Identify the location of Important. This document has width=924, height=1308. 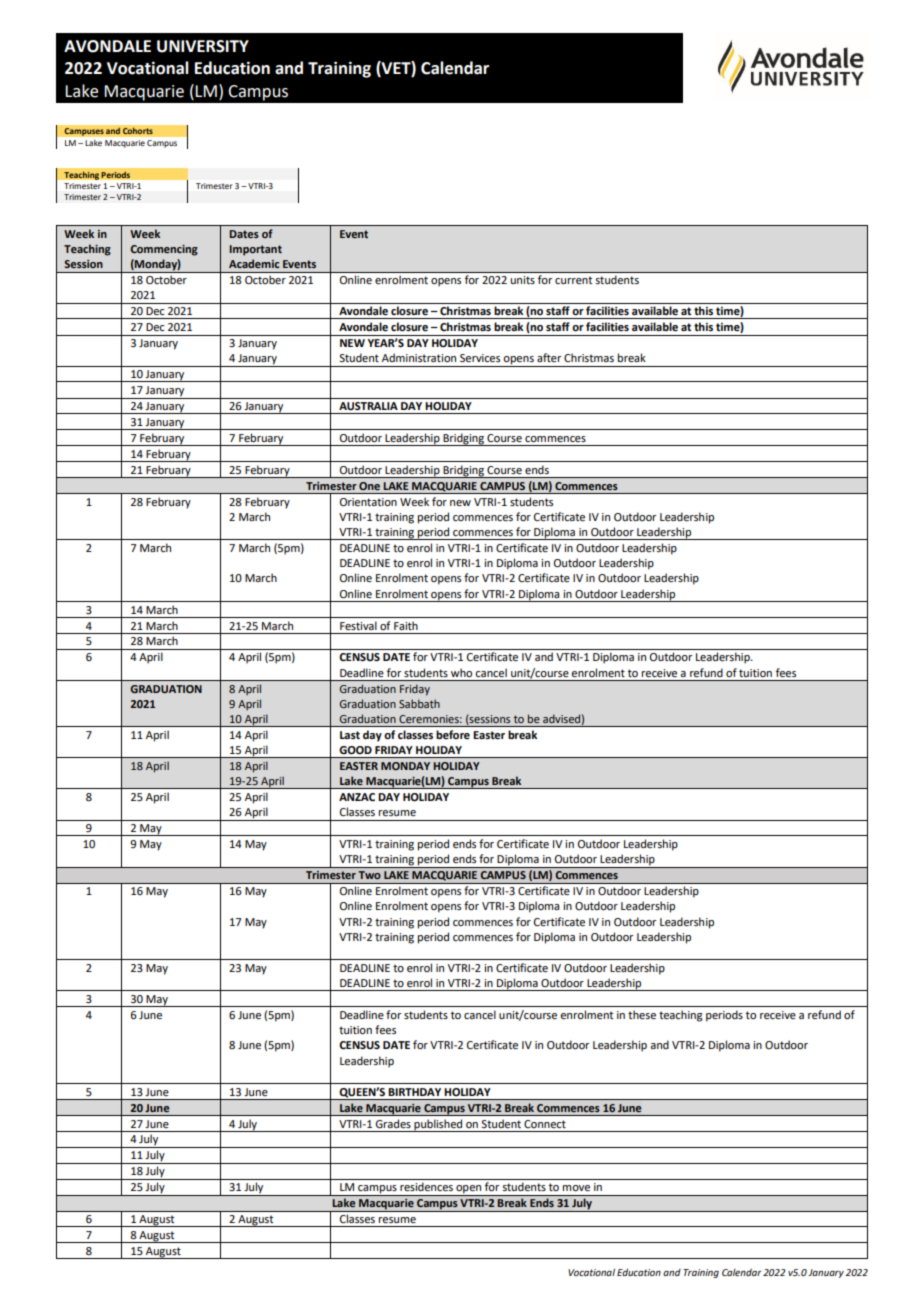
(255, 250).
